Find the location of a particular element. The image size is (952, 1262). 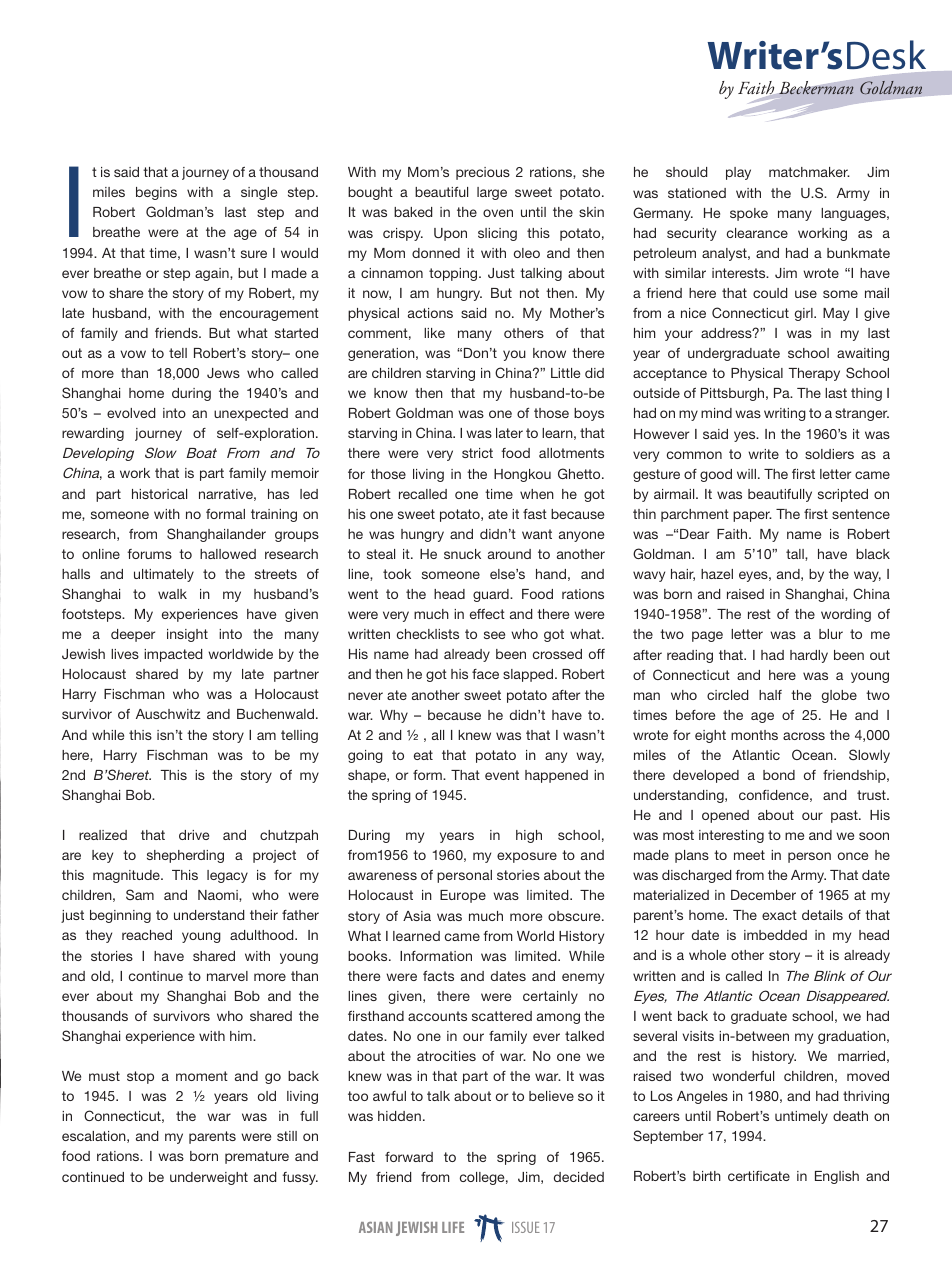

marvel is located at coordinates (227, 976).
